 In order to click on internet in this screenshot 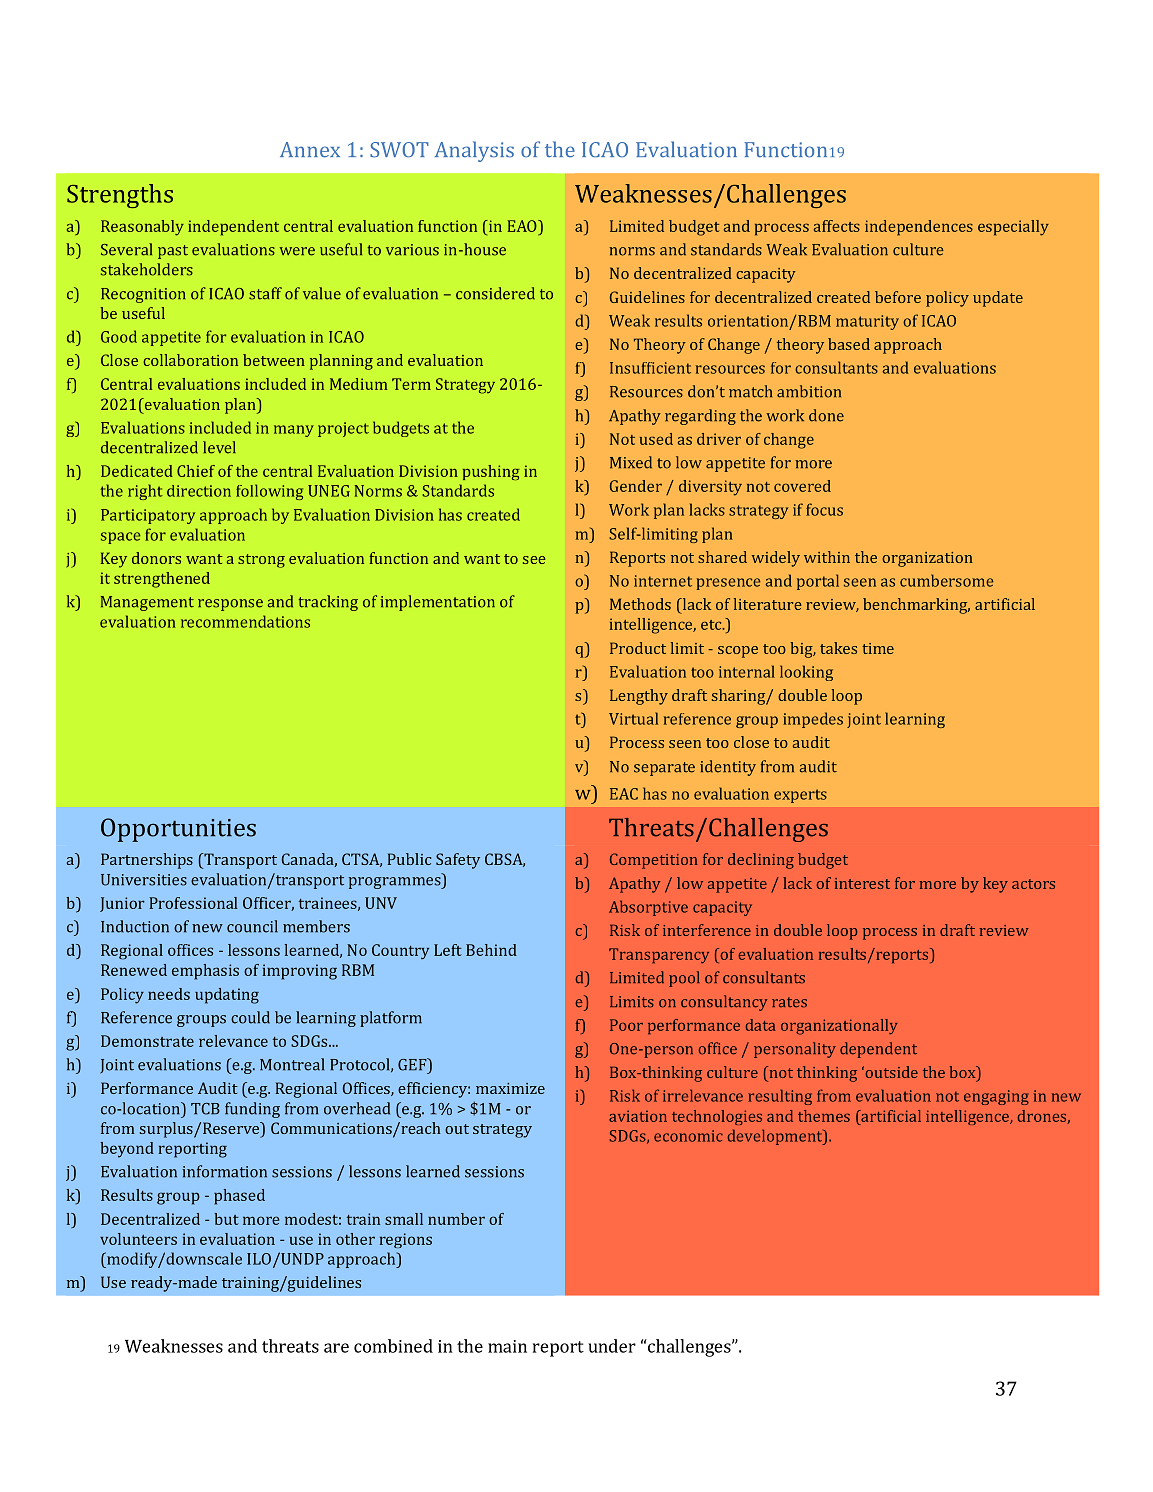, I will do `click(663, 581)`.
